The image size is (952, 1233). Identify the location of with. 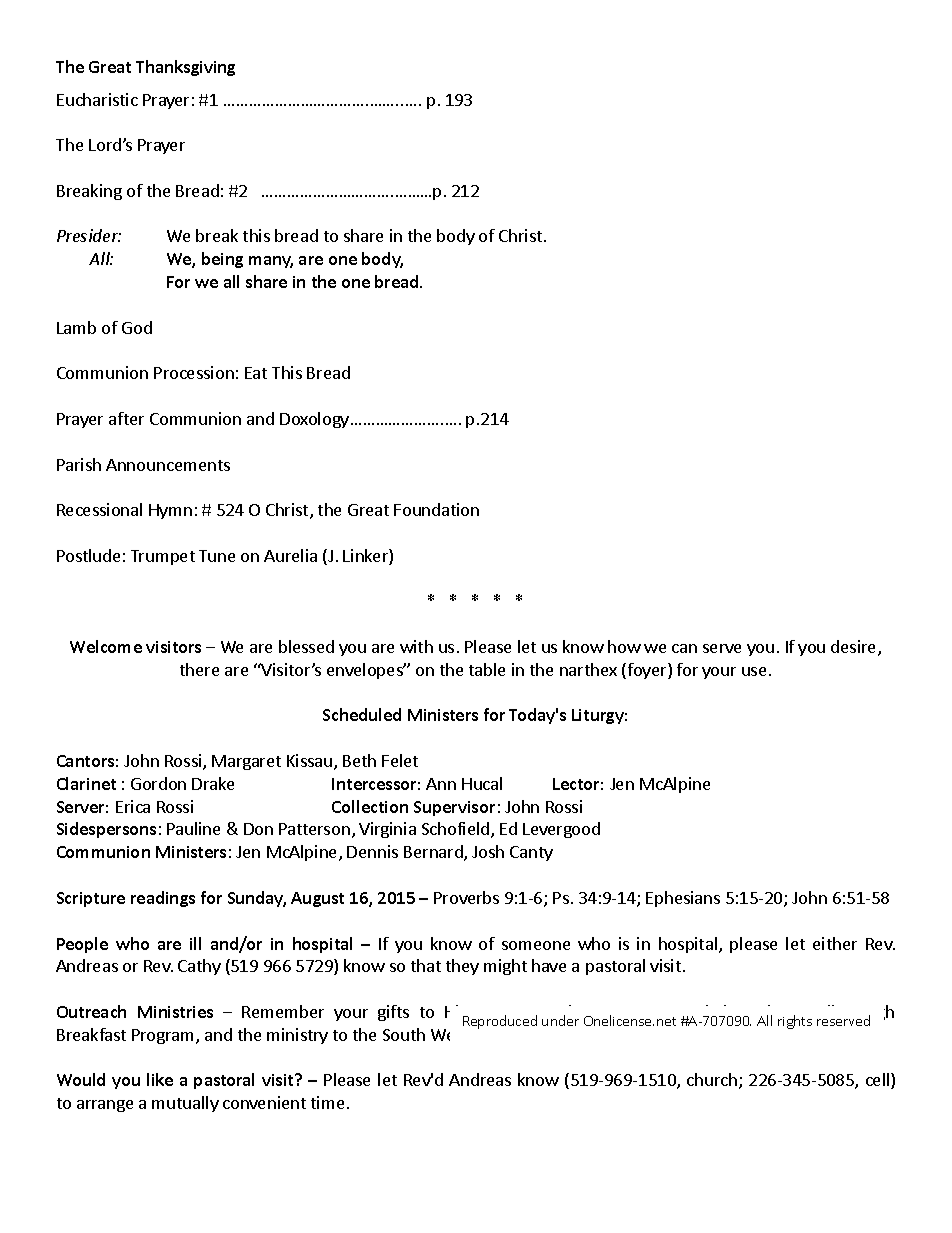
(416, 646).
